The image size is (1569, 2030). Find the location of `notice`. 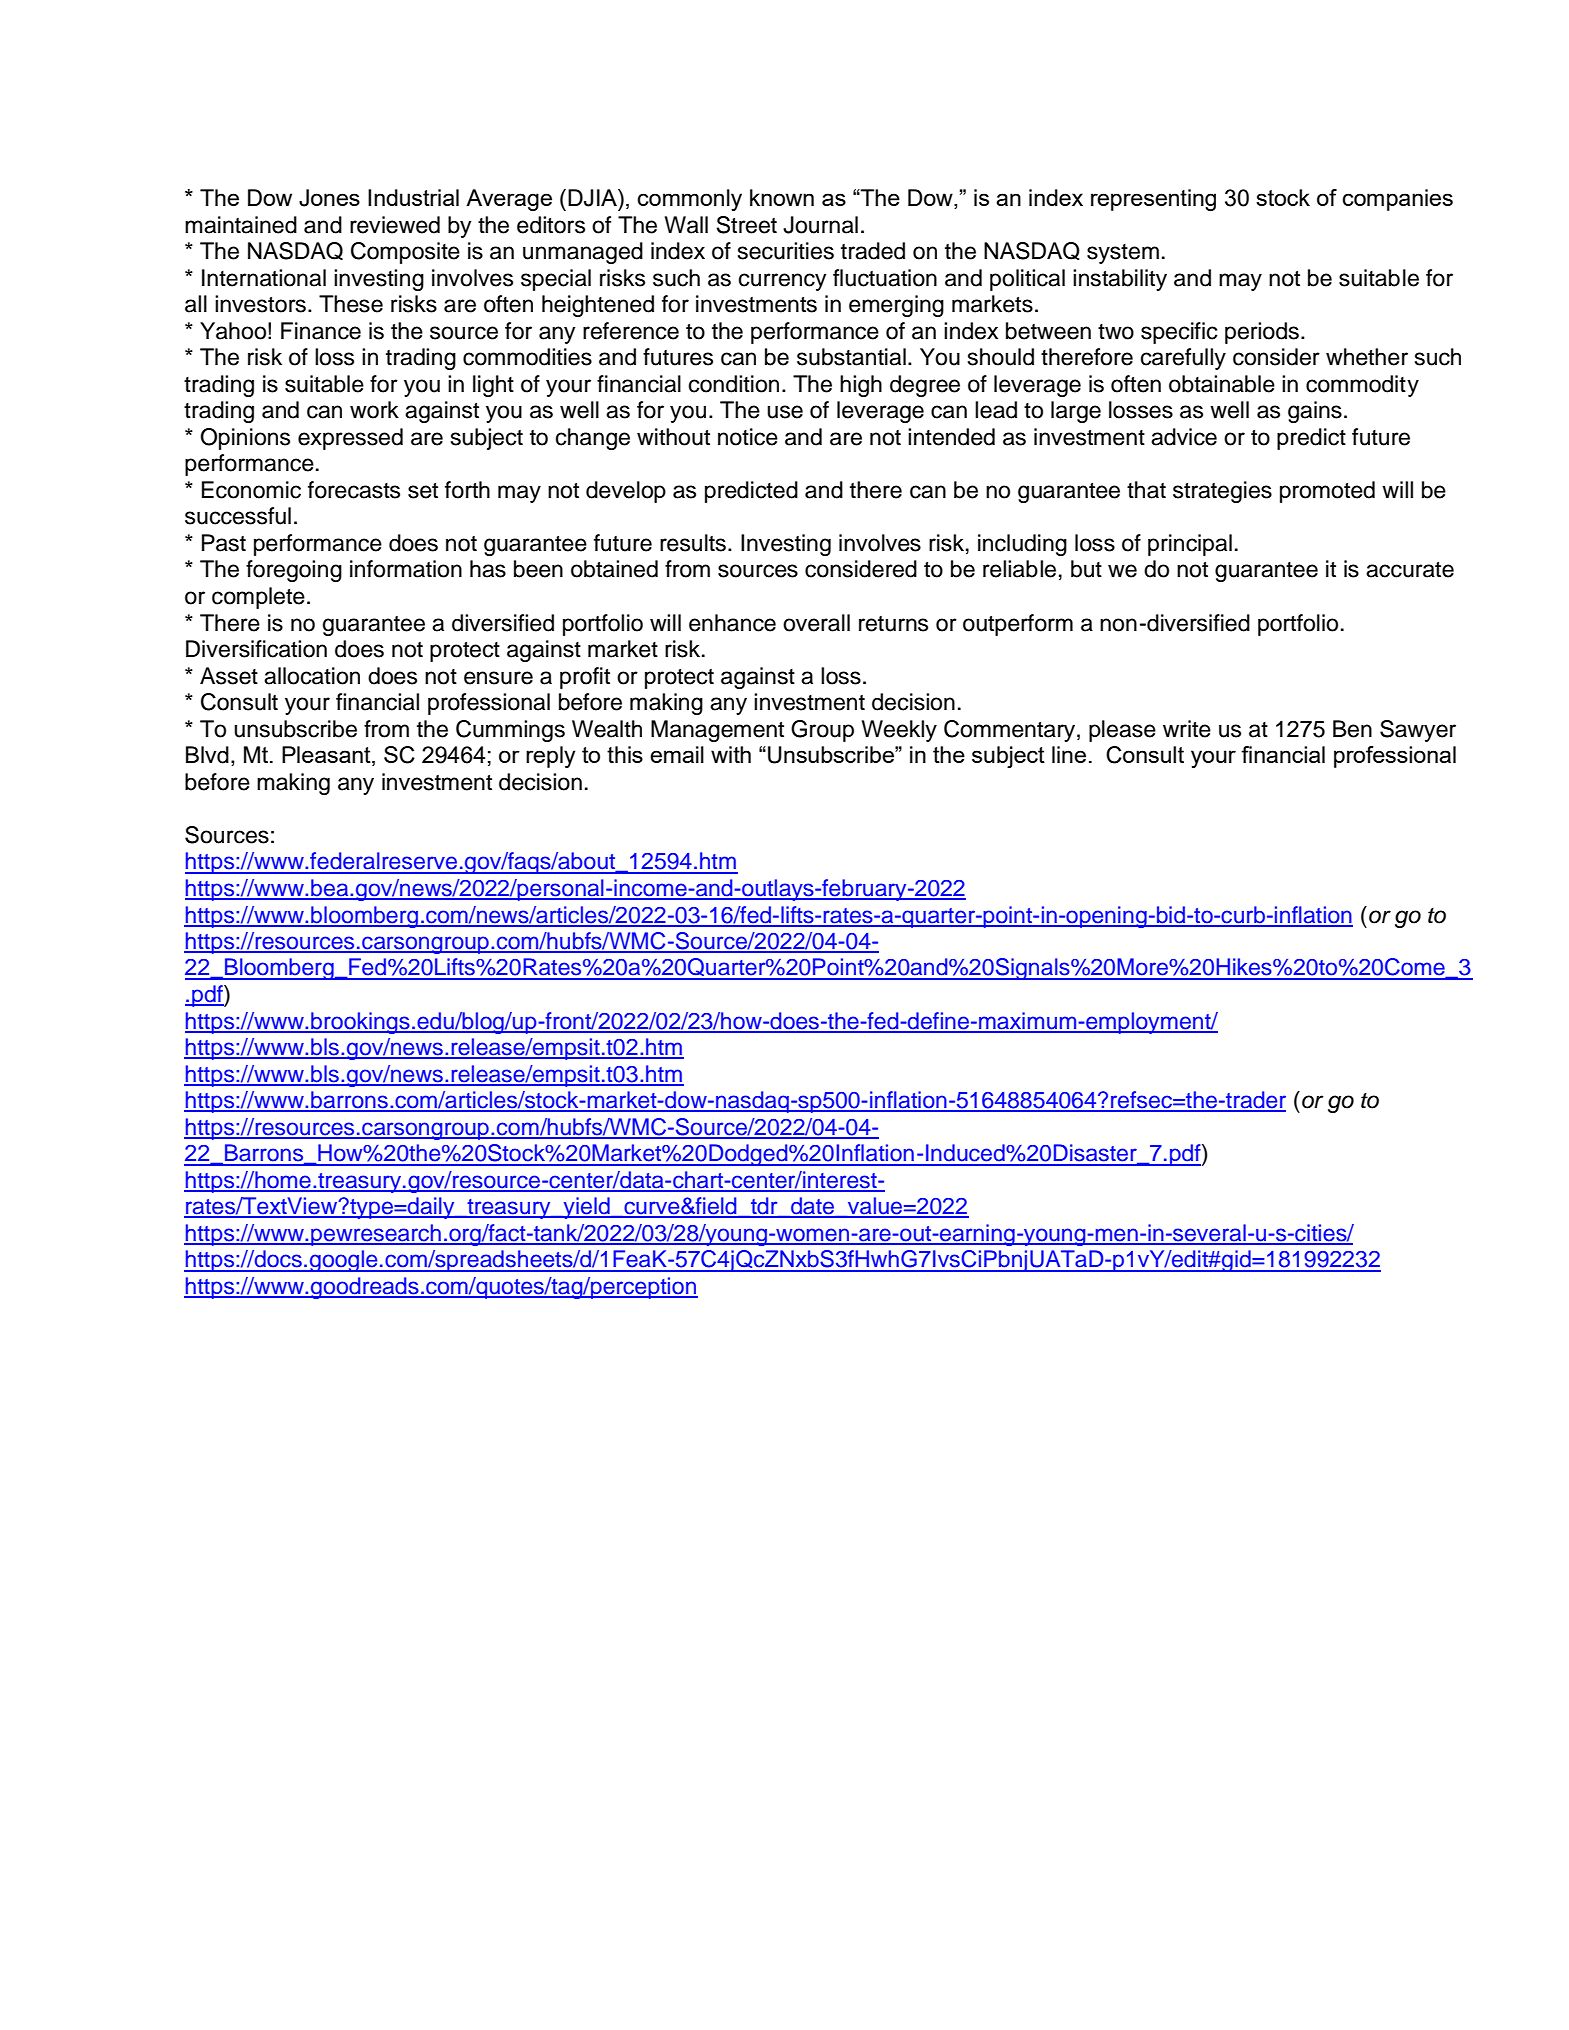

notice is located at coordinates (748, 437).
